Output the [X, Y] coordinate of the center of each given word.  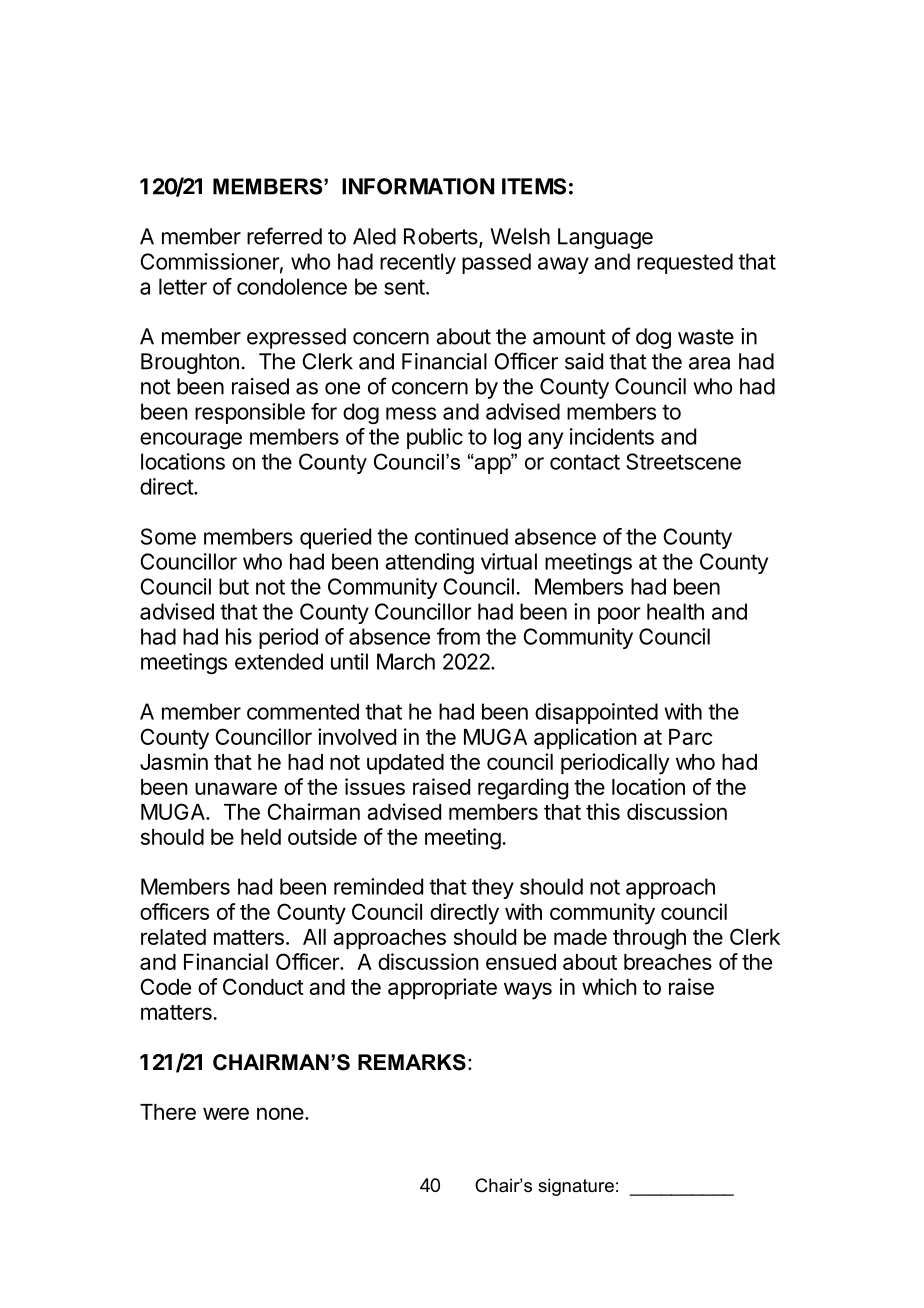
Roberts [442, 237]
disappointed [596, 713]
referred [284, 236]
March [406, 661]
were [226, 1113]
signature [576, 1187]
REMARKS [412, 1062]
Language [605, 238]
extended [279, 661]
